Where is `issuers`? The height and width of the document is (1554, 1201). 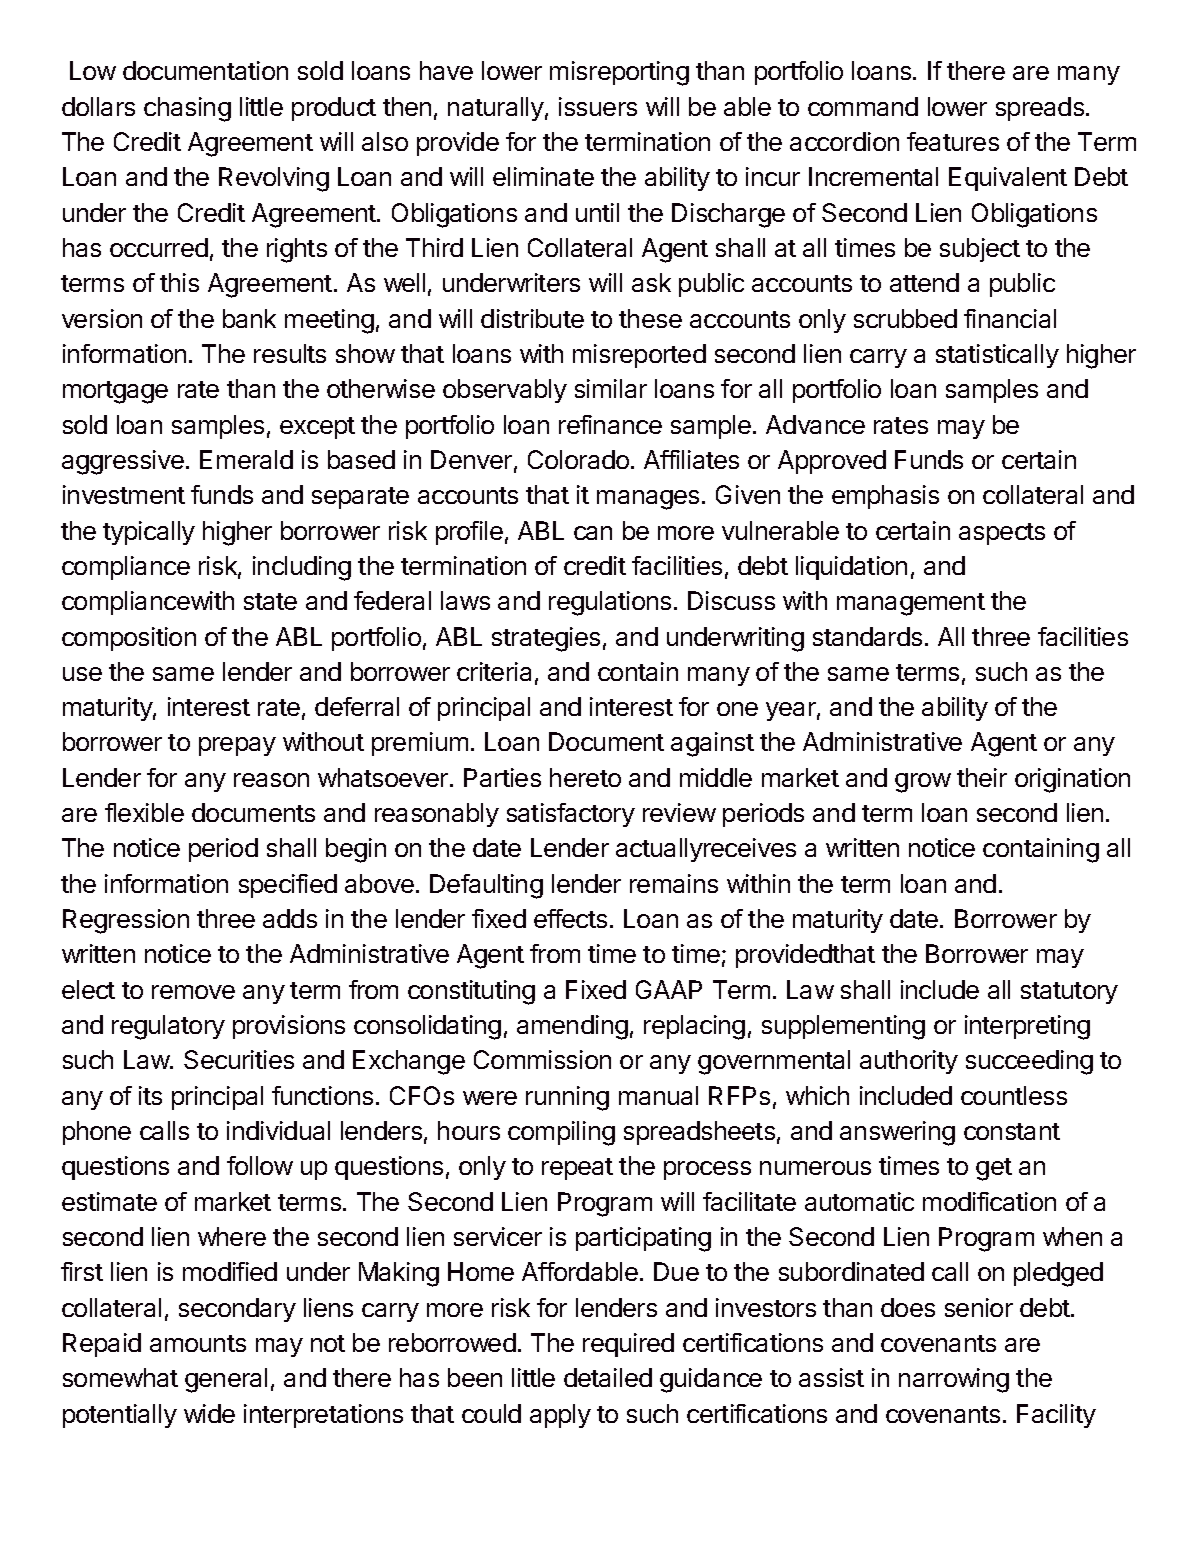 issuers is located at coordinates (598, 106).
